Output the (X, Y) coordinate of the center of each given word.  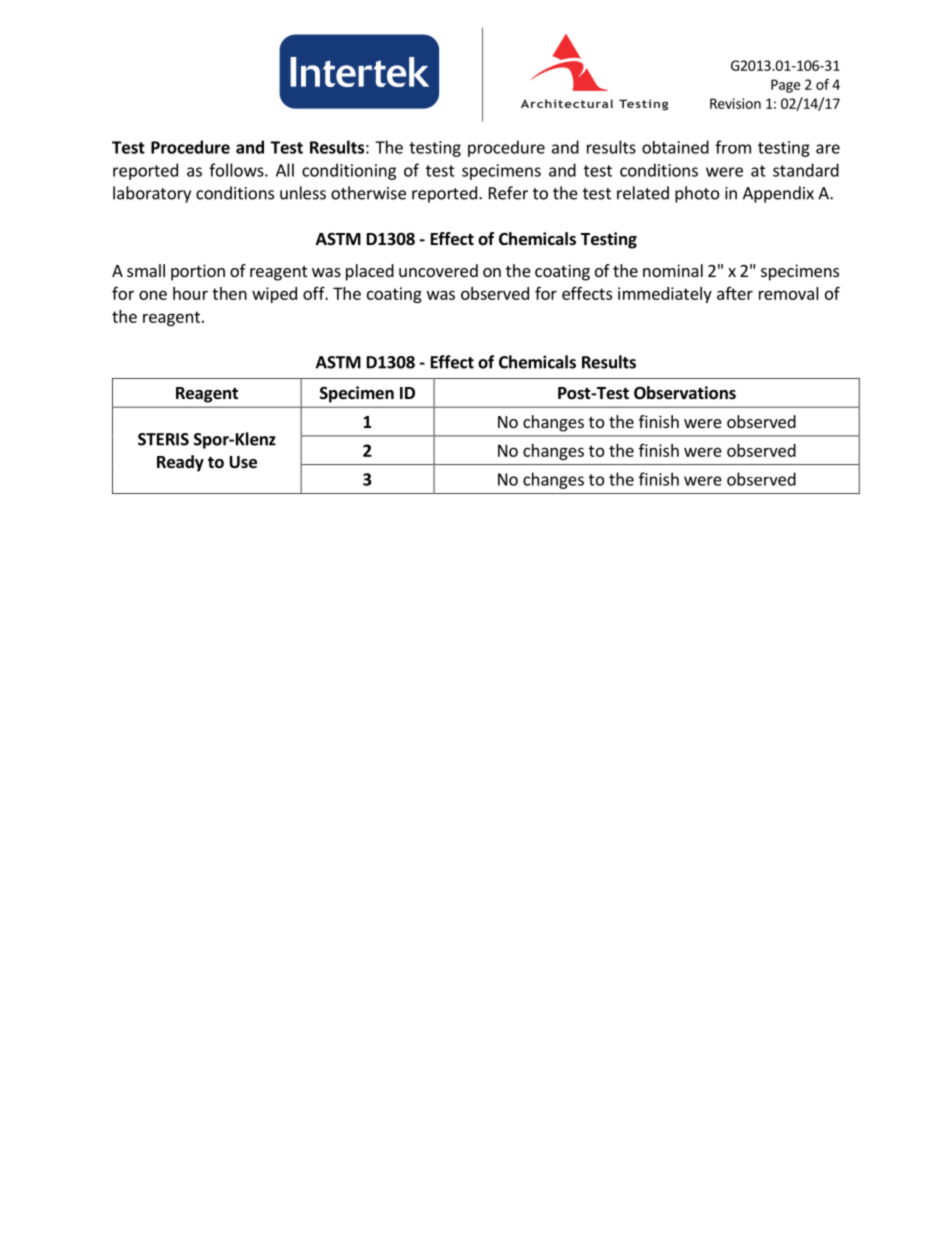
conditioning (349, 171)
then (229, 293)
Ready (180, 463)
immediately (665, 295)
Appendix (778, 194)
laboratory (152, 194)
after (735, 293)
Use (243, 462)
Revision (735, 103)
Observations (685, 393)
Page (785, 86)
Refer (508, 193)
